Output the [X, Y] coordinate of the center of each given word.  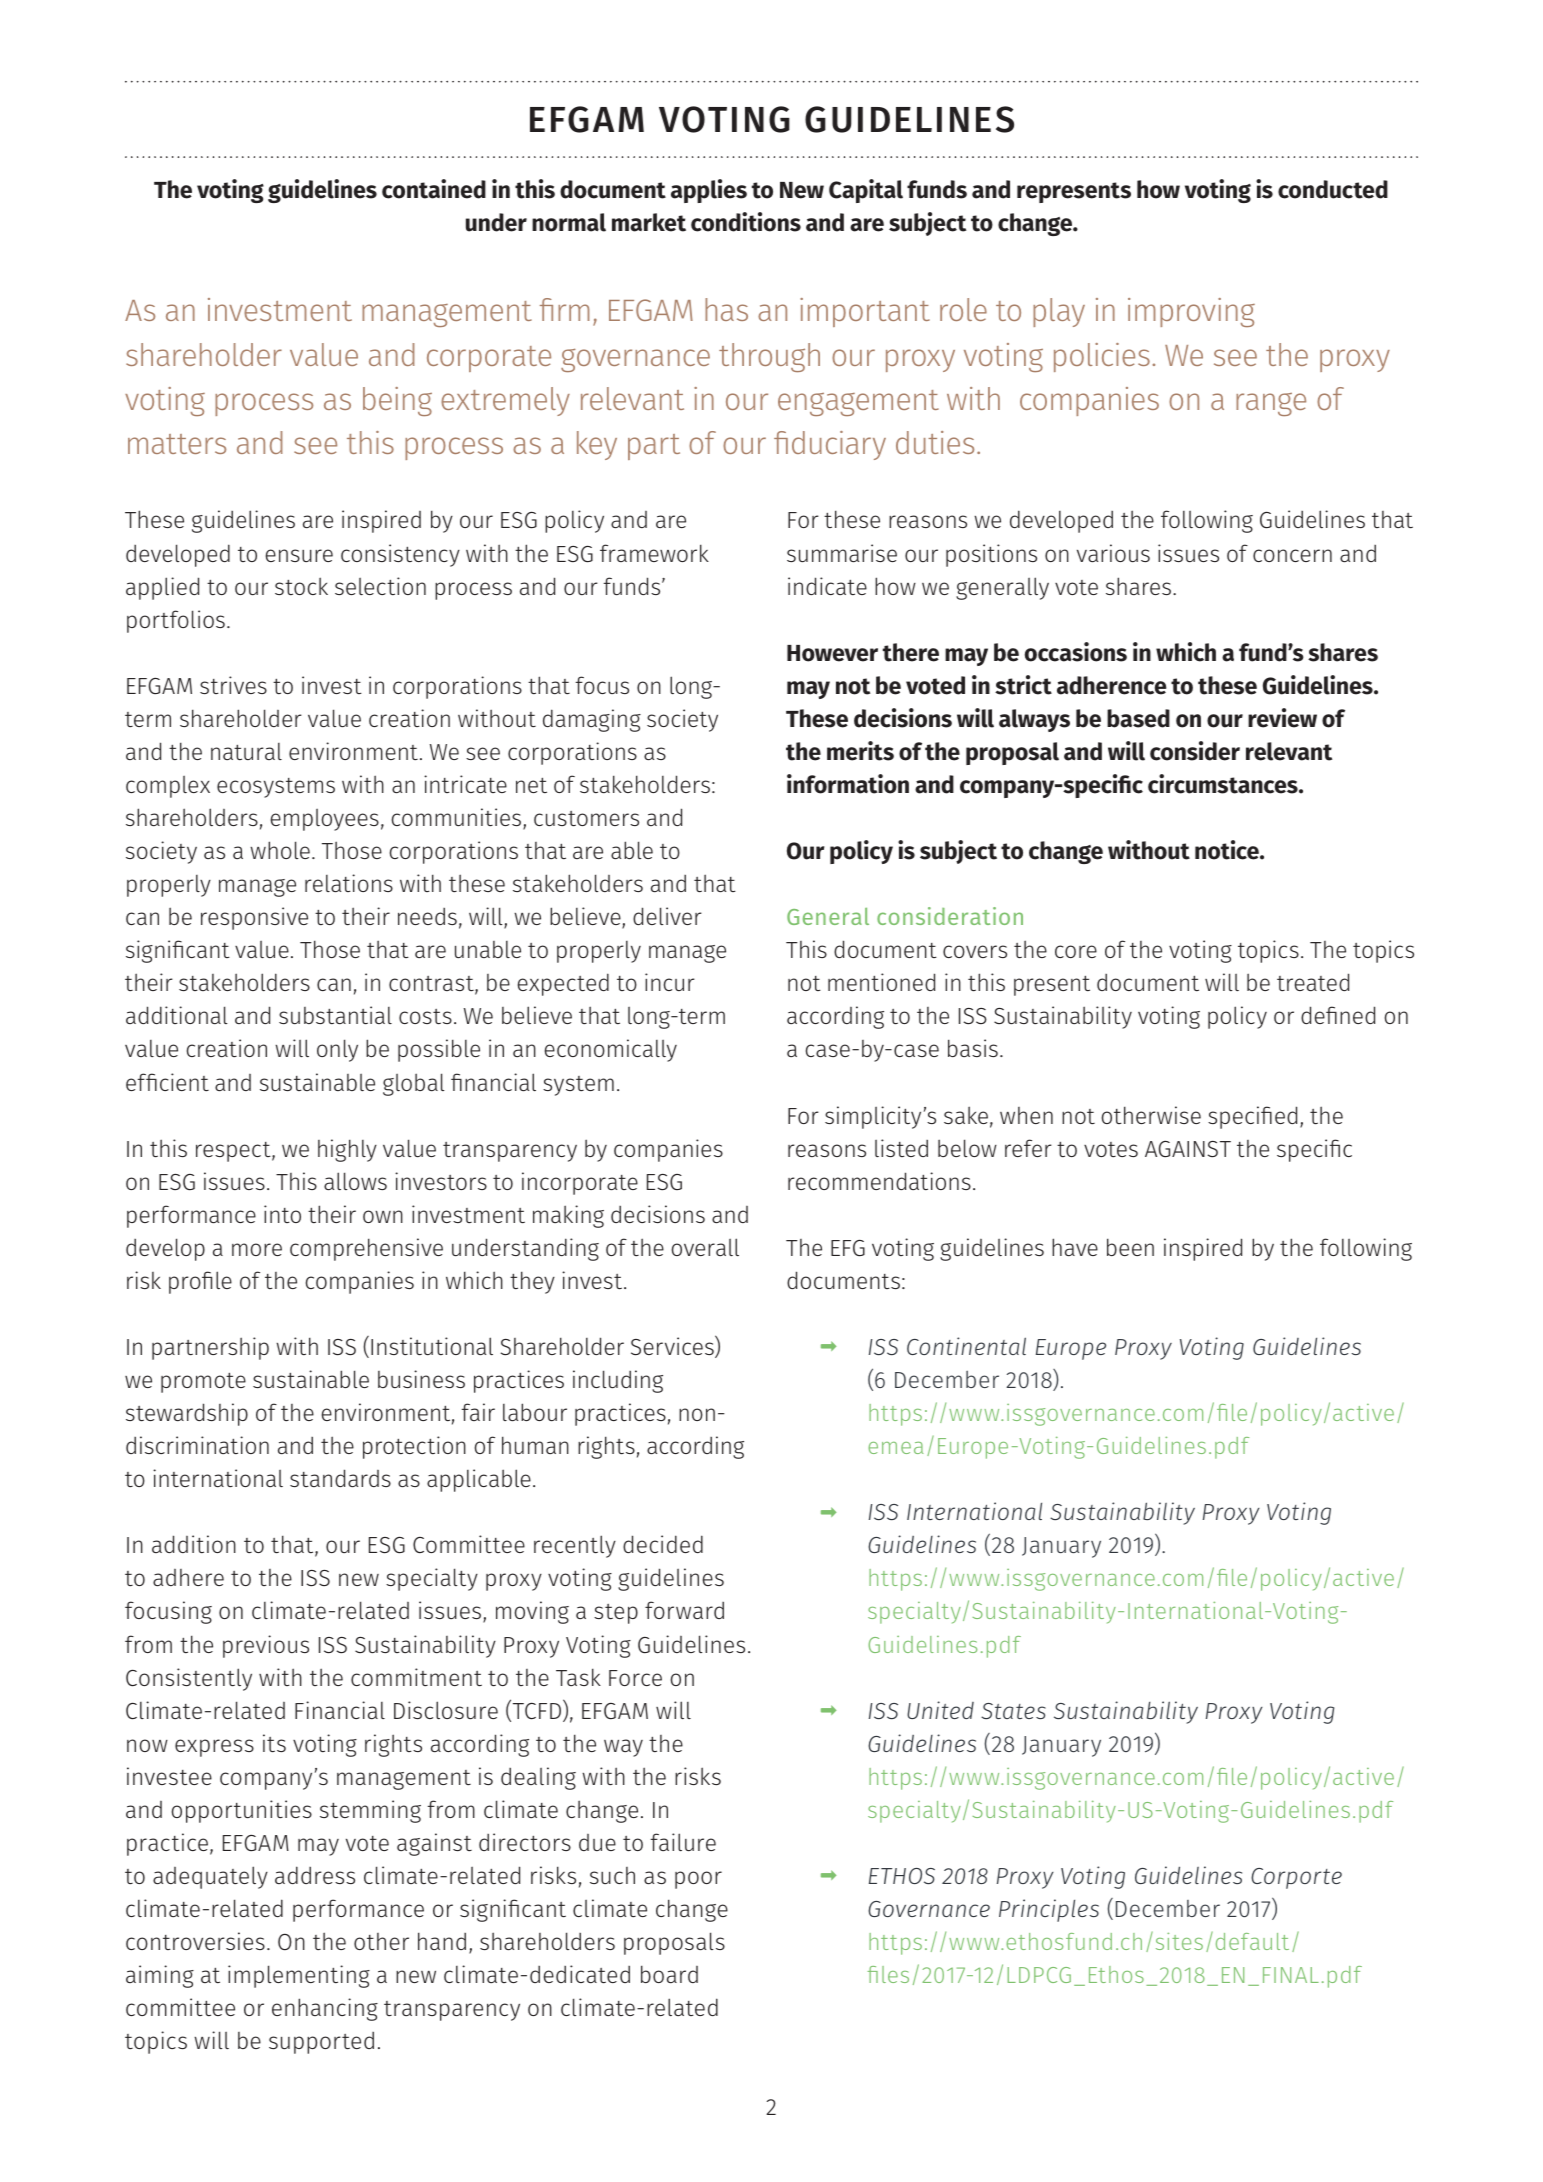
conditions [746, 222]
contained [434, 189]
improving [1191, 312]
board [669, 1974]
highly [347, 1150]
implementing [299, 1976]
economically [611, 1050]
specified [1252, 1117]
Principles [1049, 1910]
